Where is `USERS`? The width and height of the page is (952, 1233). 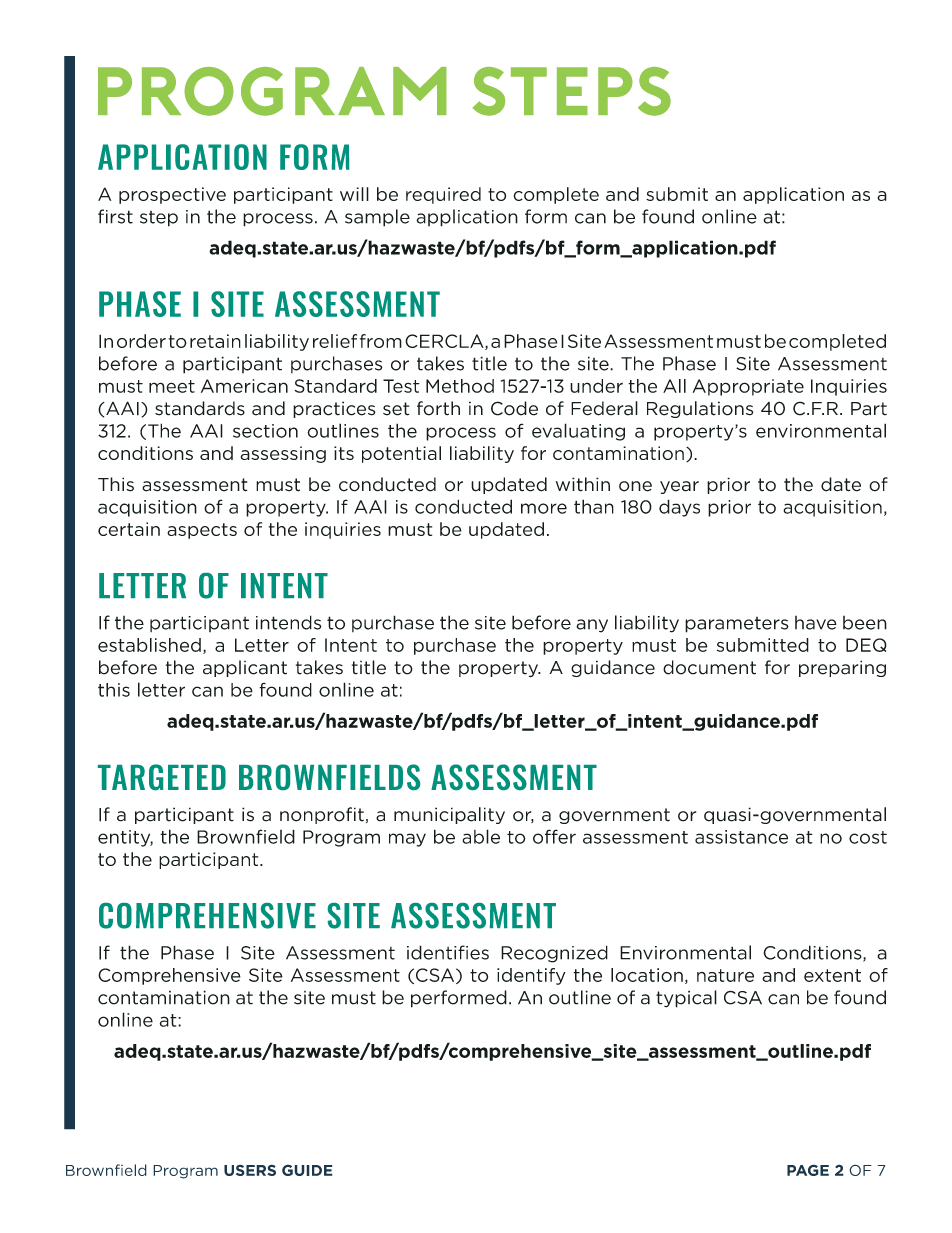 USERS is located at coordinates (250, 1170).
